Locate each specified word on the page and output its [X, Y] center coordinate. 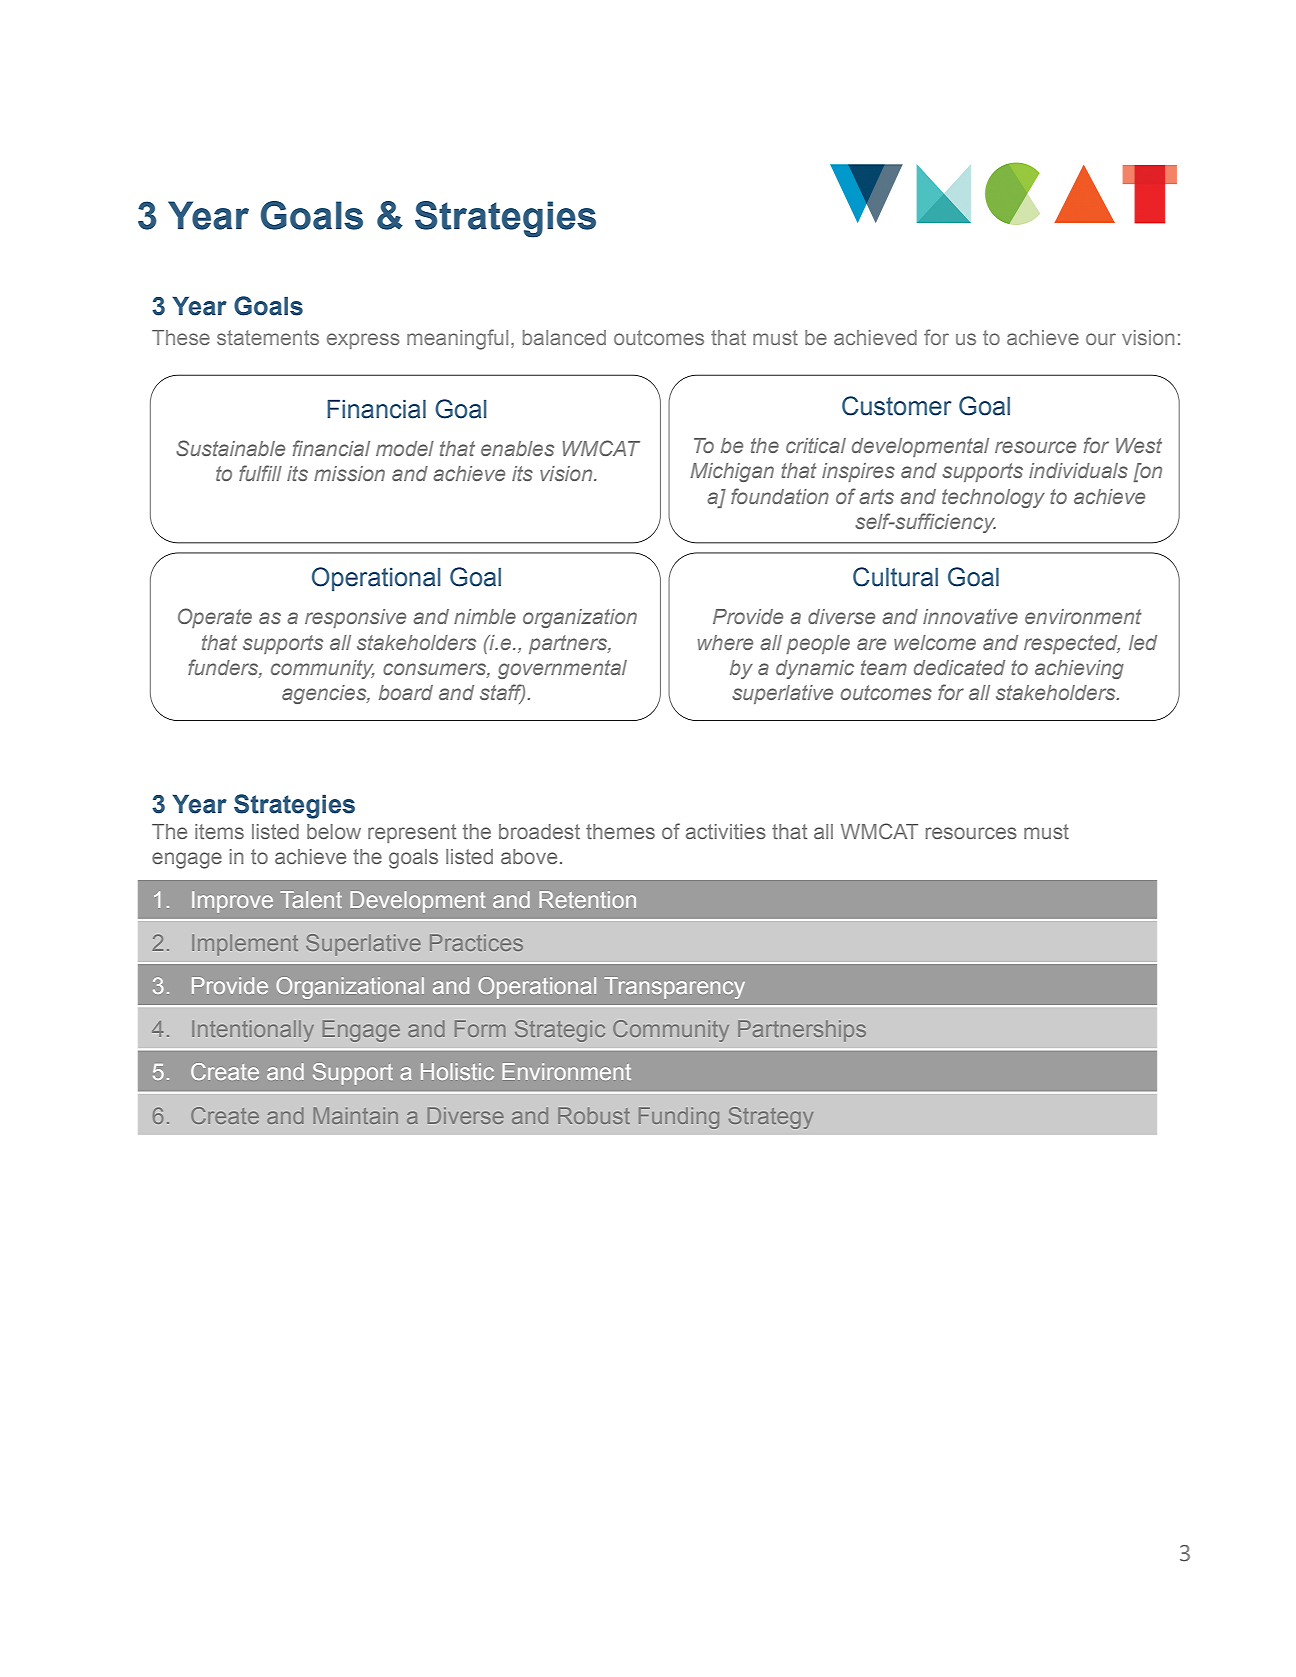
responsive [355, 618]
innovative [970, 616]
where [725, 642]
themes [620, 831]
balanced [564, 337]
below [334, 831]
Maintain [356, 1115]
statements [268, 337]
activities [726, 831]
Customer [897, 406]
